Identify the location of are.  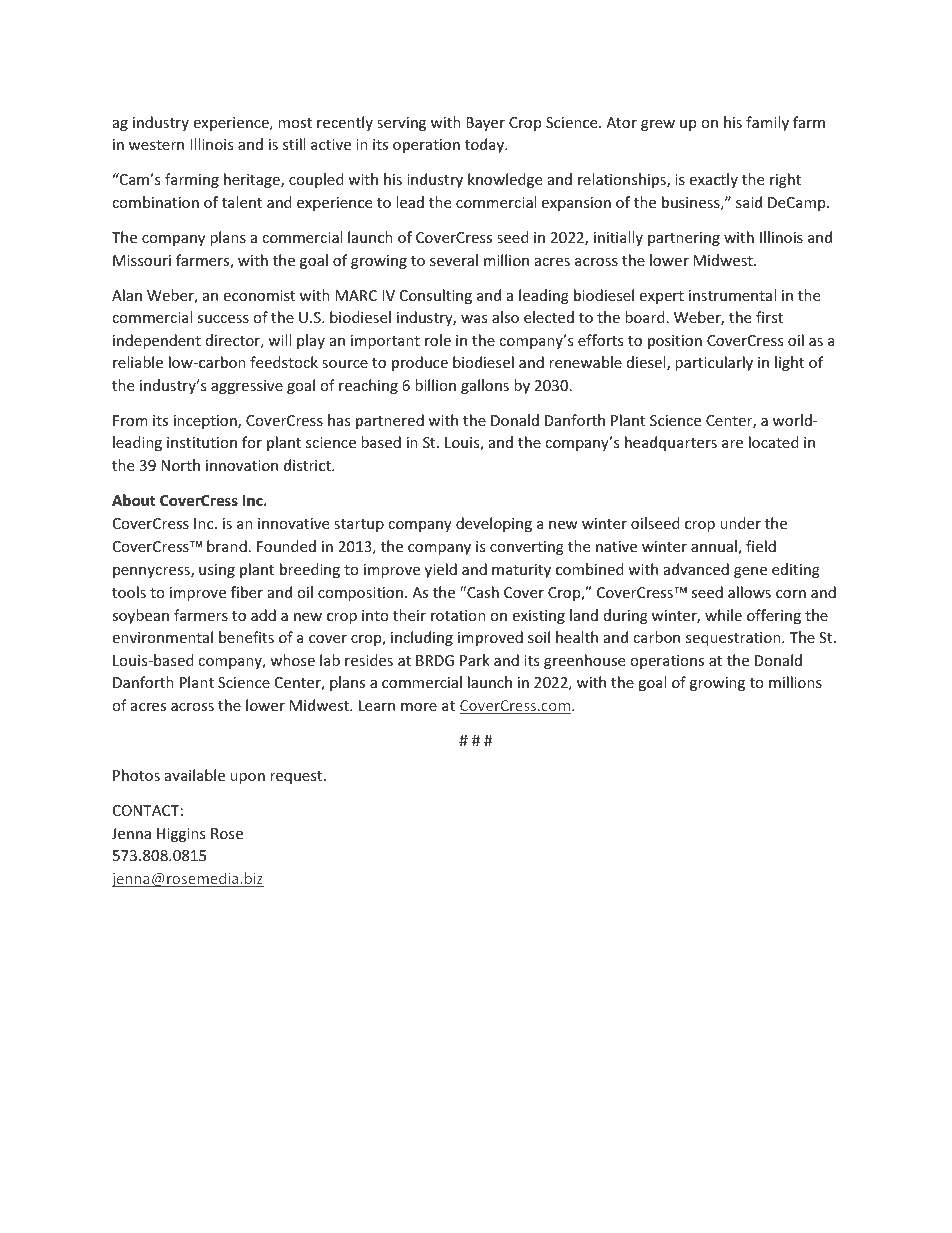
(732, 444).
